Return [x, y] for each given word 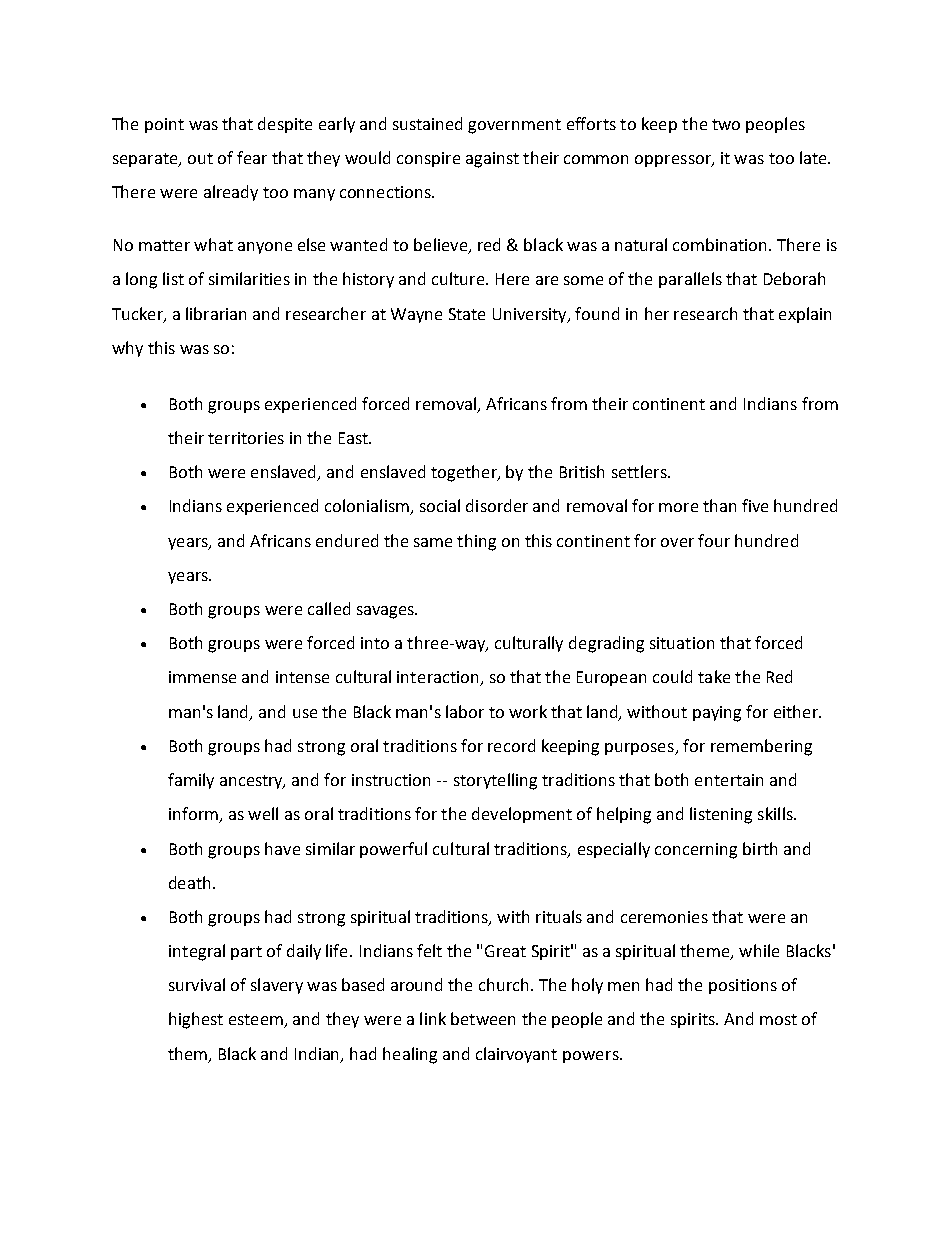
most [778, 1019]
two [726, 124]
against [492, 160]
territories [246, 438]
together [465, 473]
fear [252, 157]
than [719, 505]
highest [196, 1020]
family [191, 781]
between [483, 1018]
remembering [761, 747]
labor [465, 711]
